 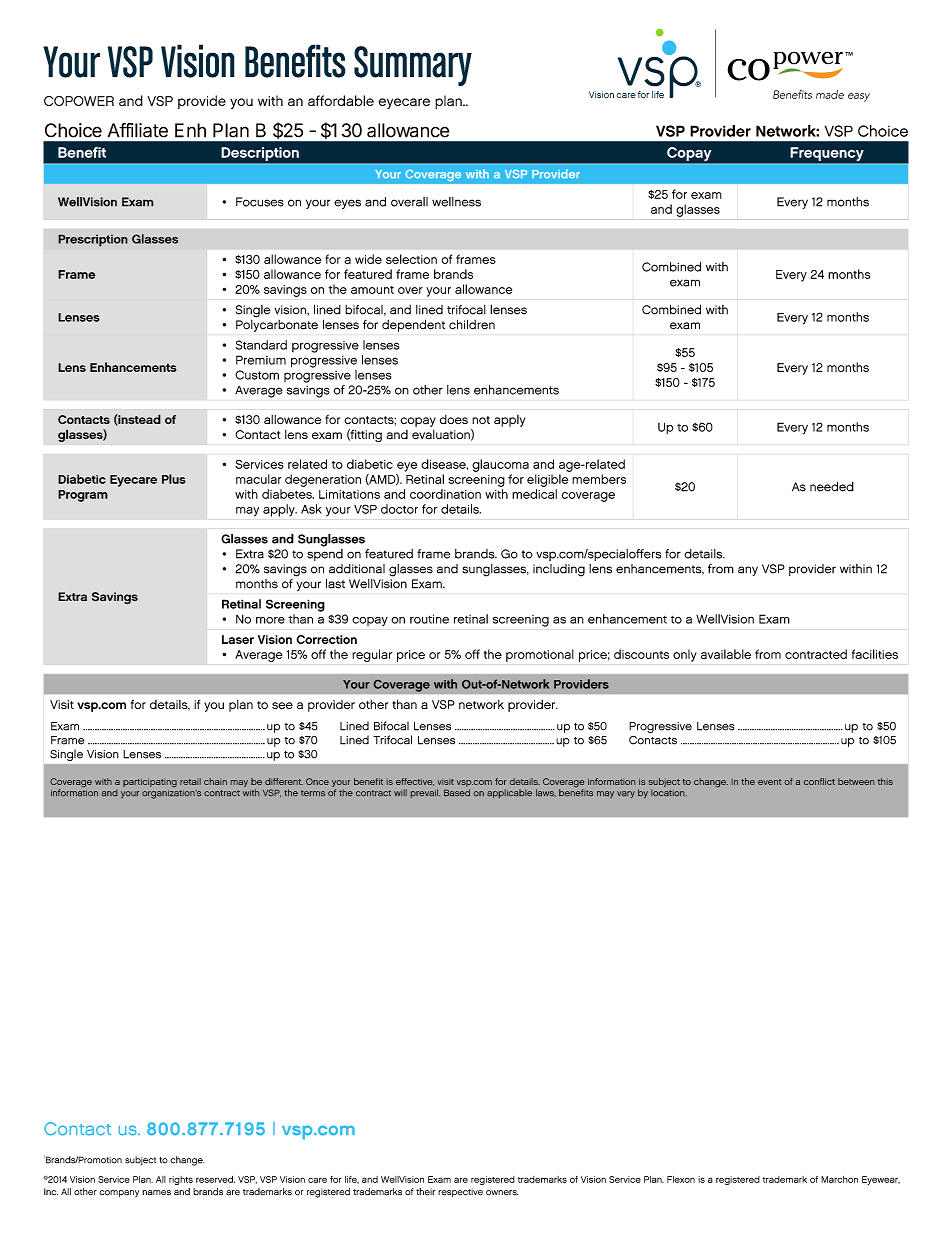 What do you see at coordinates (456, 202) in the page?
I see `wellness` at bounding box center [456, 202].
